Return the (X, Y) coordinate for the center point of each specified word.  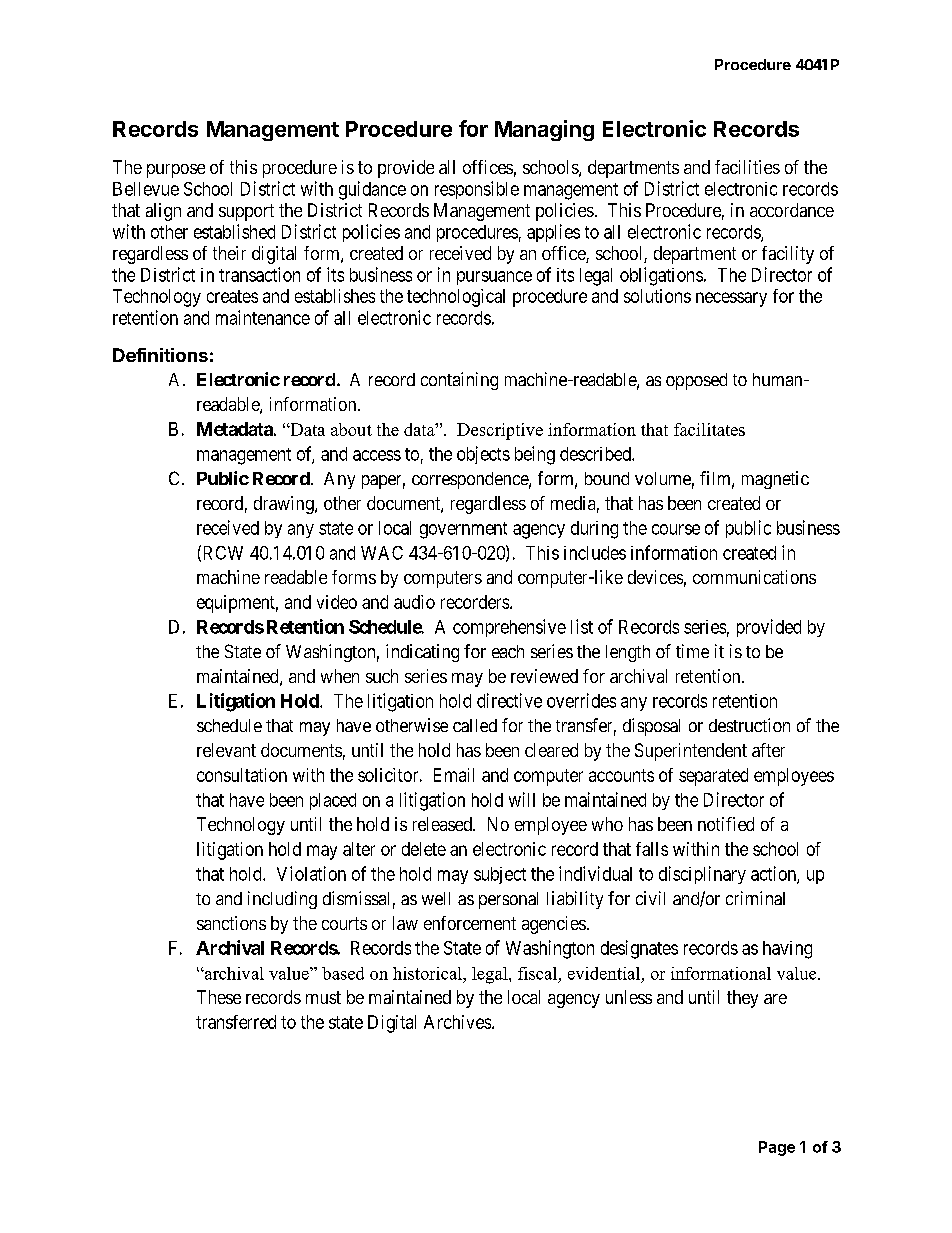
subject (500, 875)
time (692, 651)
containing (459, 381)
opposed (696, 381)
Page (777, 1148)
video (337, 602)
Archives (457, 1022)
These (219, 997)
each (508, 651)
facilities (747, 167)
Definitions (160, 355)
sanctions (231, 923)
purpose (176, 171)
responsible (477, 190)
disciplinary (702, 875)
